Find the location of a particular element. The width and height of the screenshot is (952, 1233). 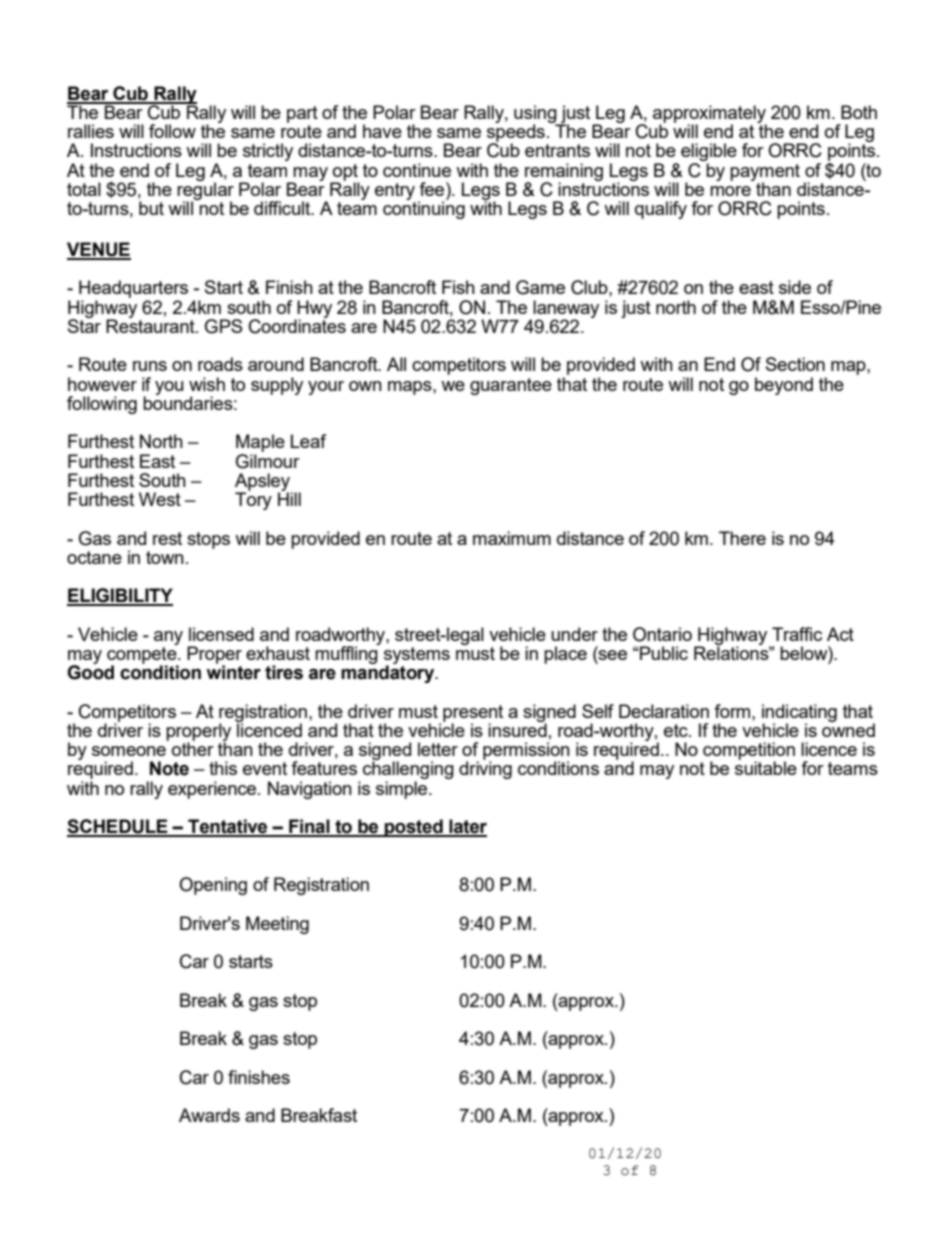

regular is located at coordinates (205, 191).
